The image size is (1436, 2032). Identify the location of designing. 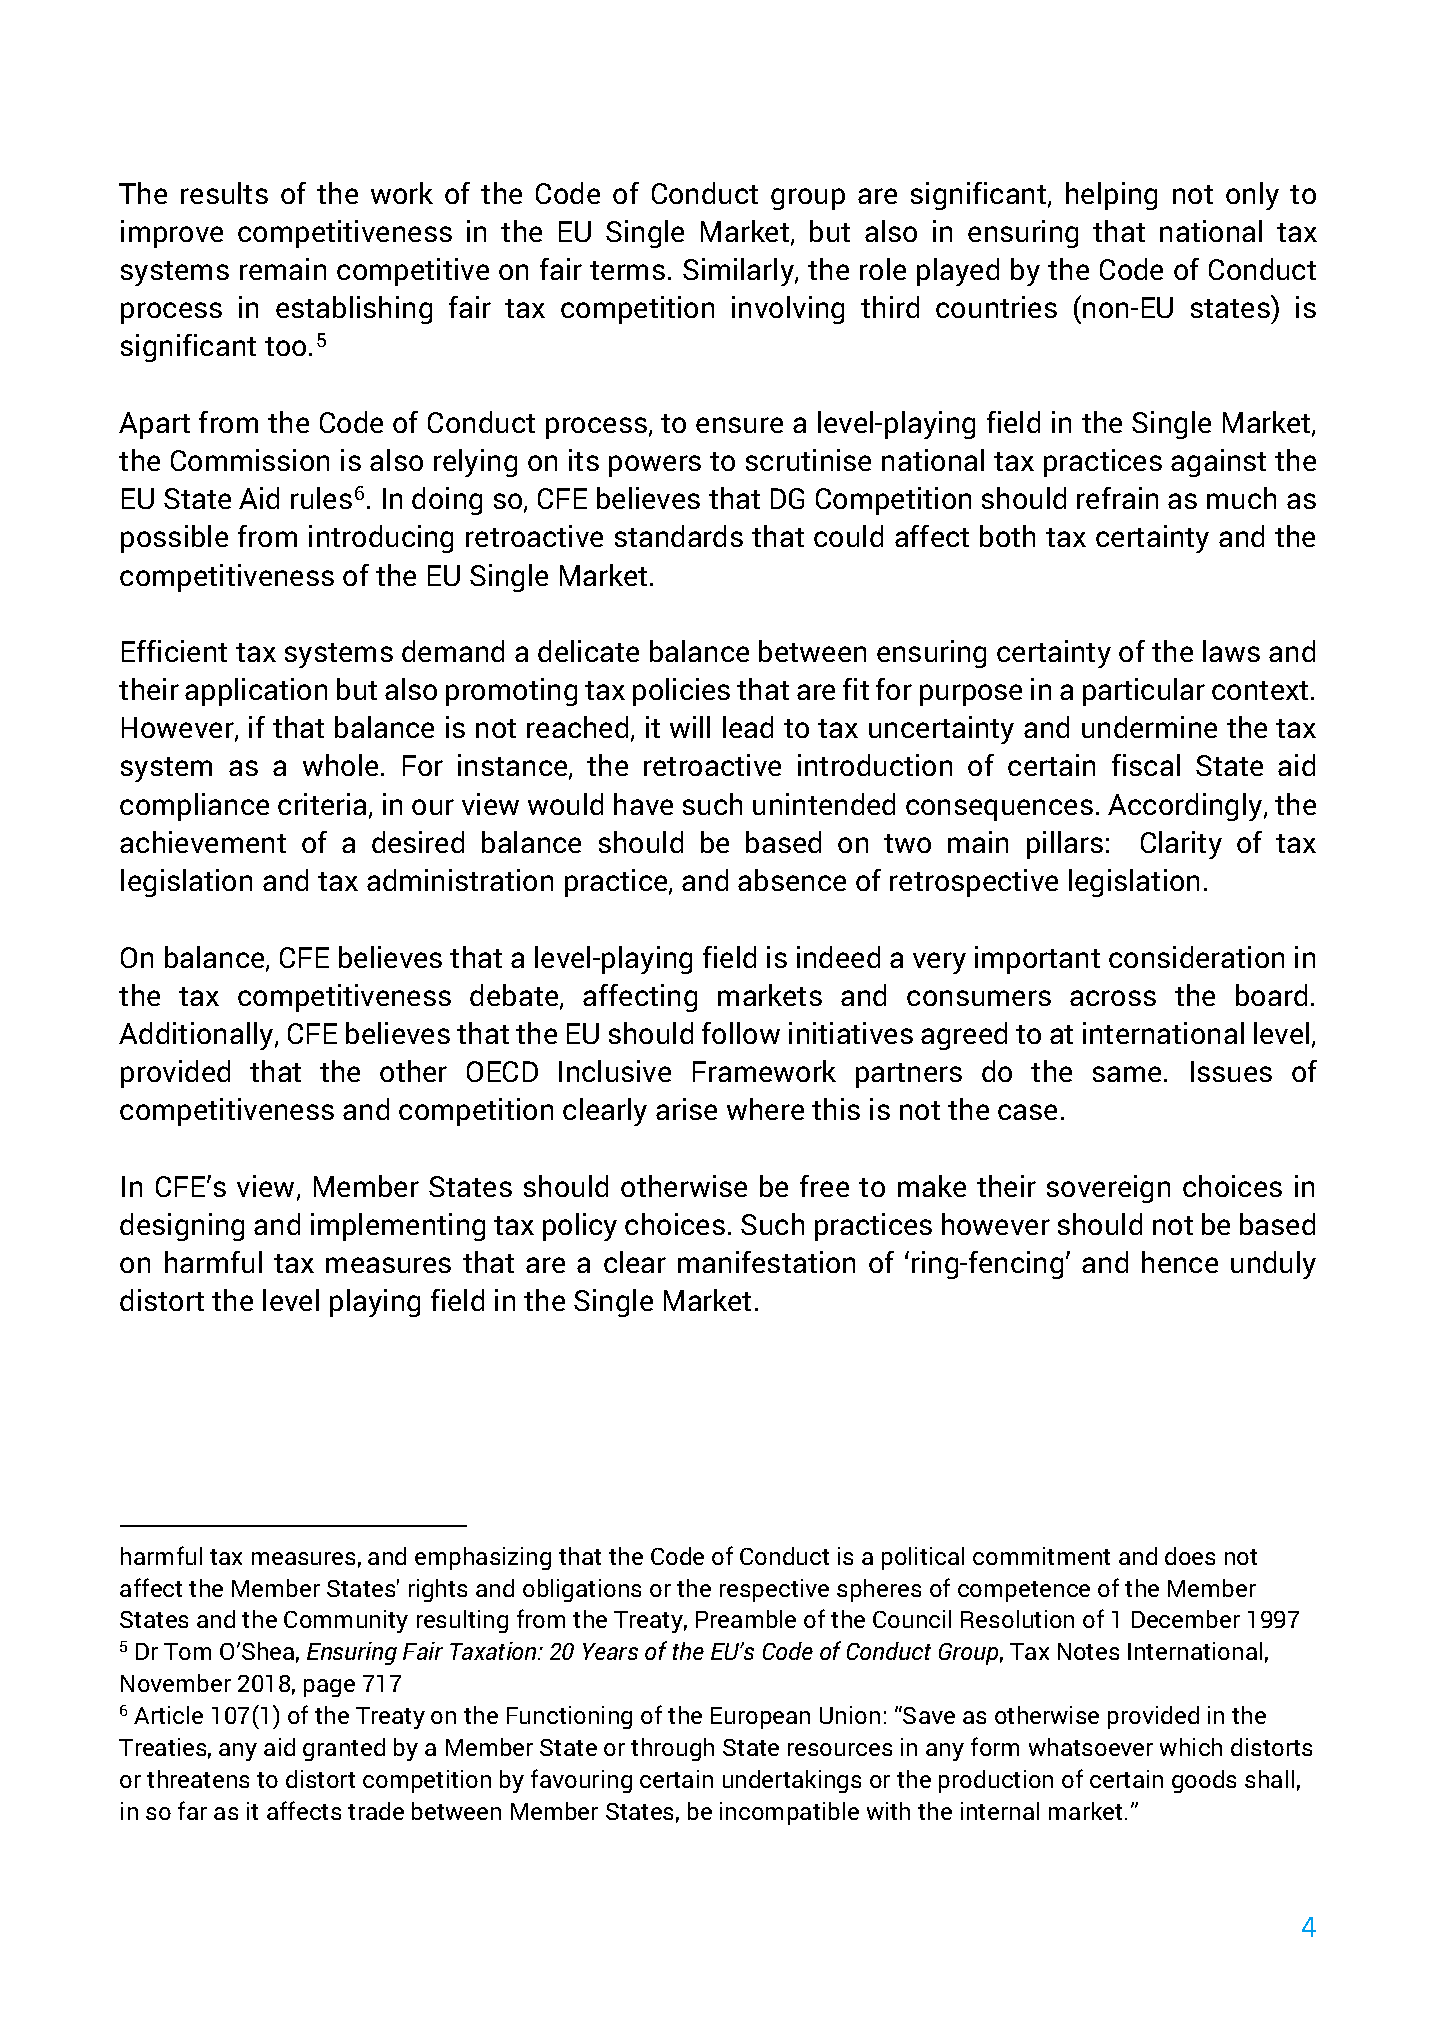
(182, 1227).
